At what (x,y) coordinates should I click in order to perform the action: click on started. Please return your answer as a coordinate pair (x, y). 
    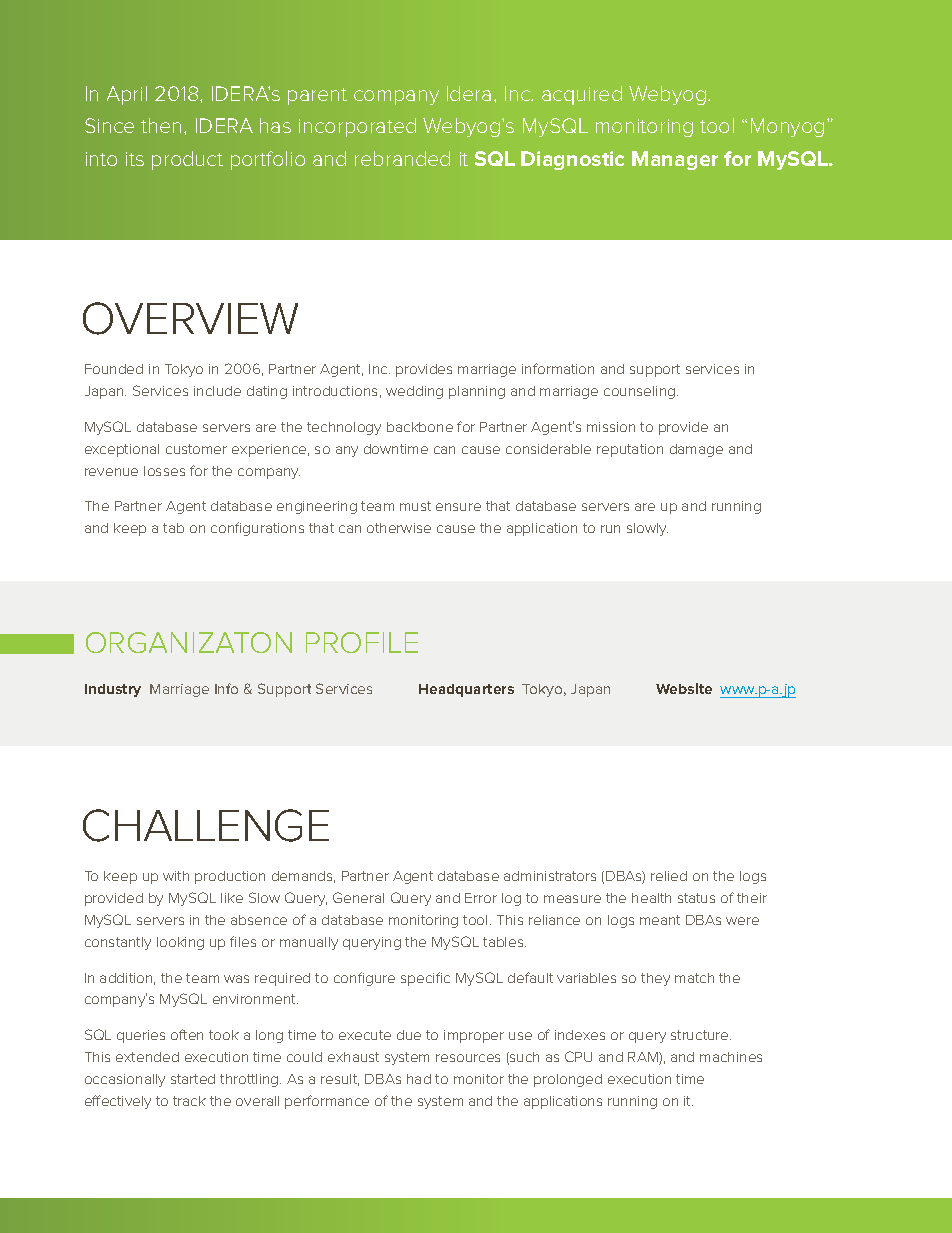
    Looking at the image, I should click on (193, 1079).
